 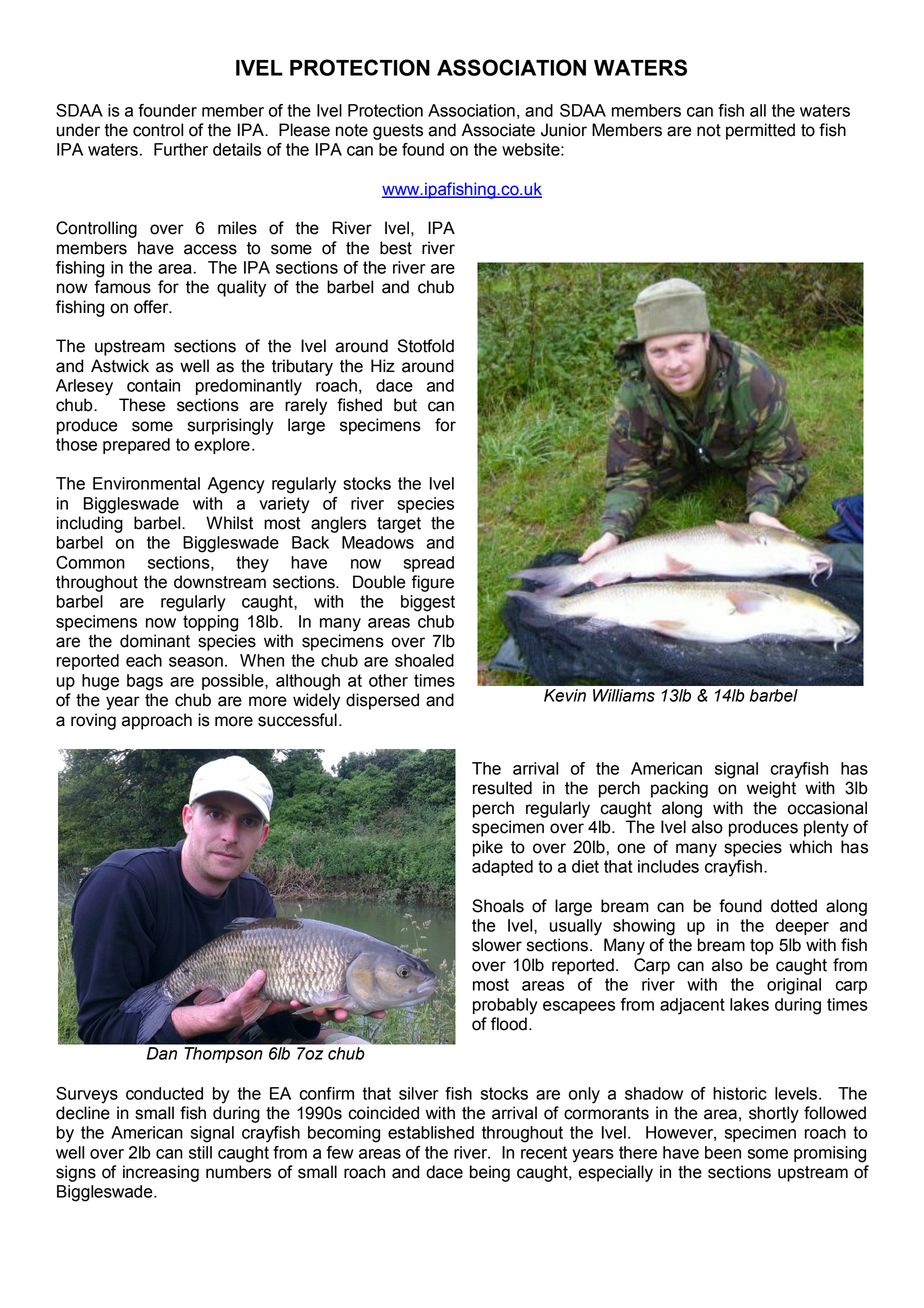 What do you see at coordinates (428, 603) in the screenshot?
I see `biggest` at bounding box center [428, 603].
